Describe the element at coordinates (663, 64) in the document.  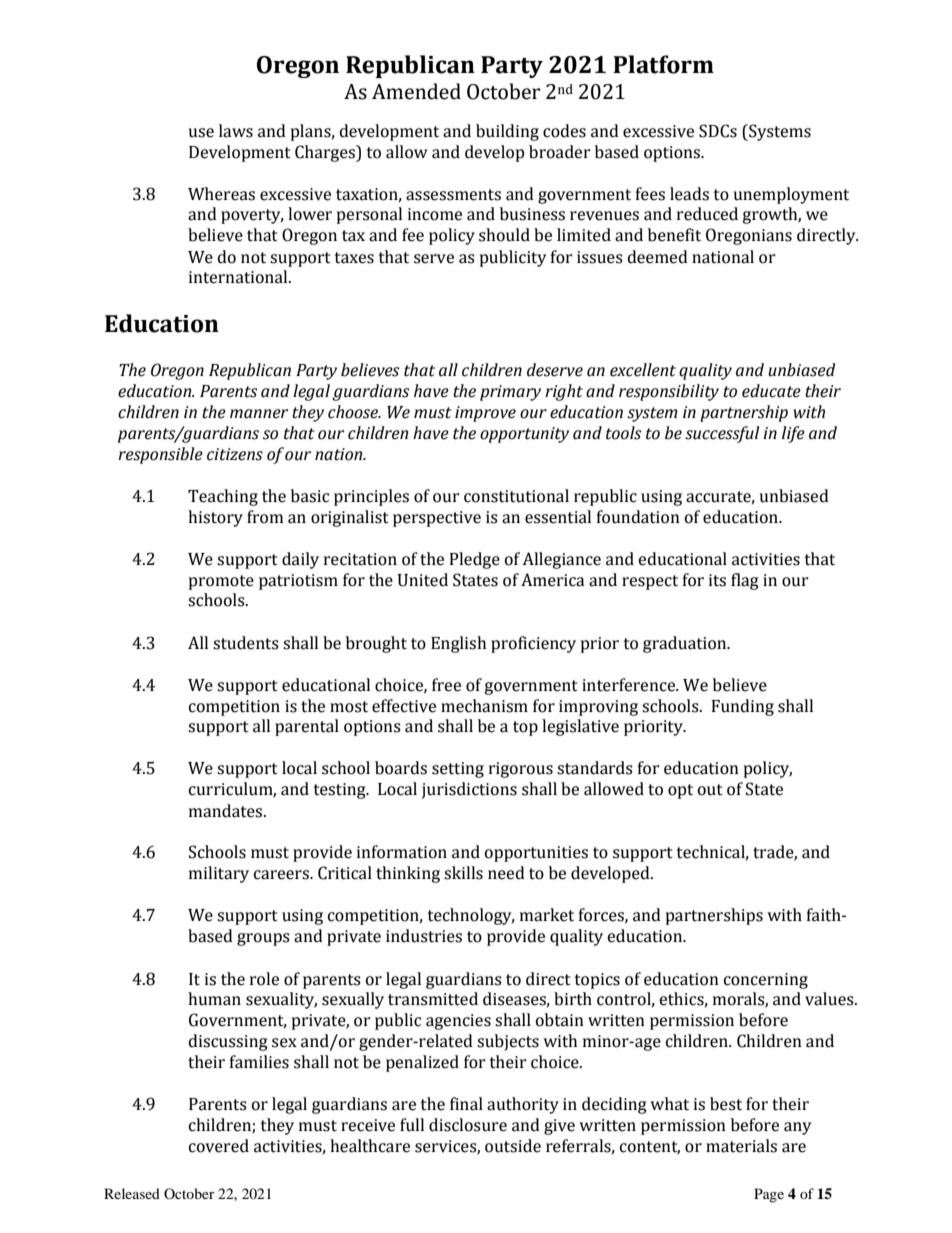
I see `Platform` at that location.
